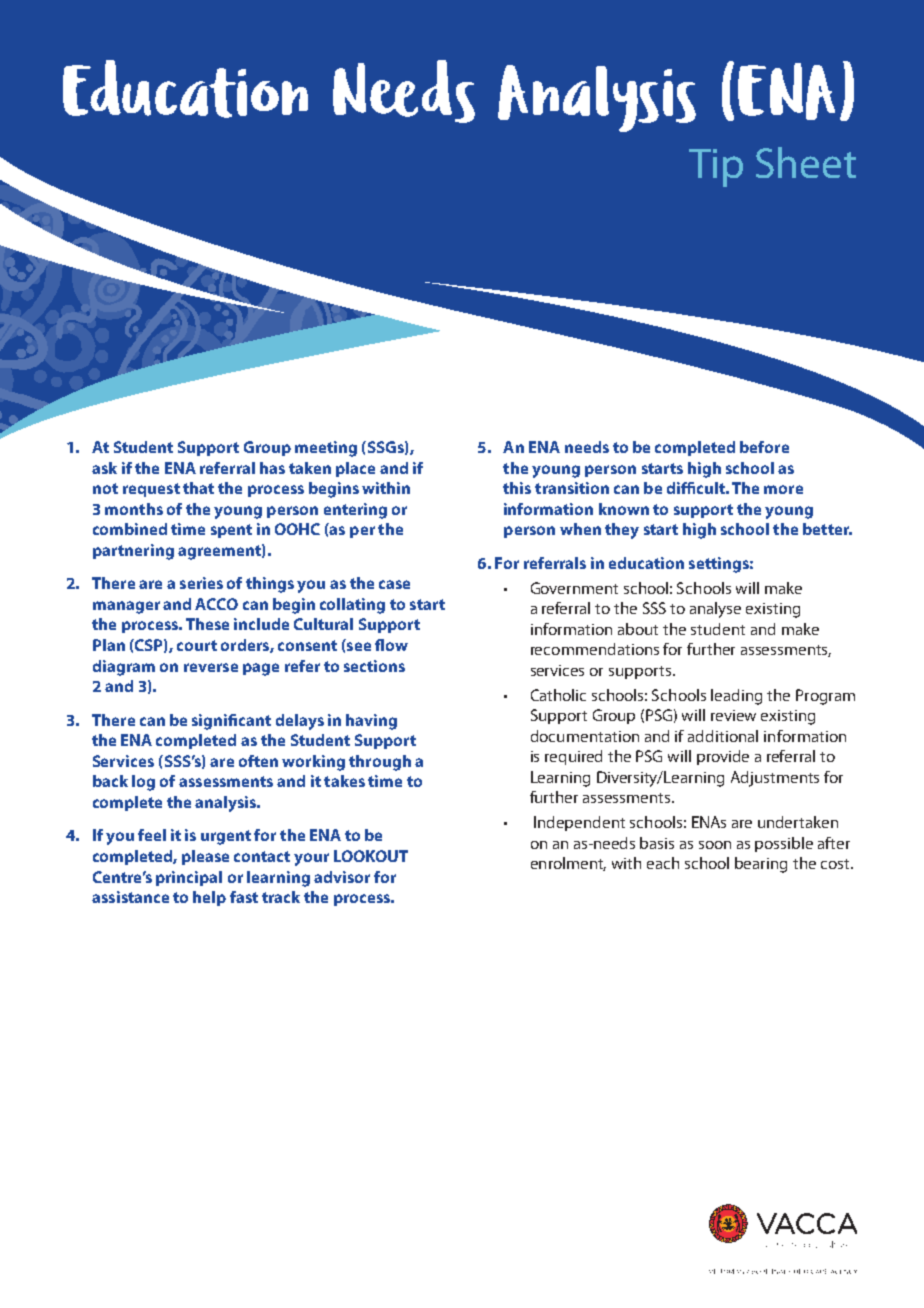 The width and height of the image is (924, 1308). What do you see at coordinates (216, 604) in the image?
I see `ACCO` at bounding box center [216, 604].
